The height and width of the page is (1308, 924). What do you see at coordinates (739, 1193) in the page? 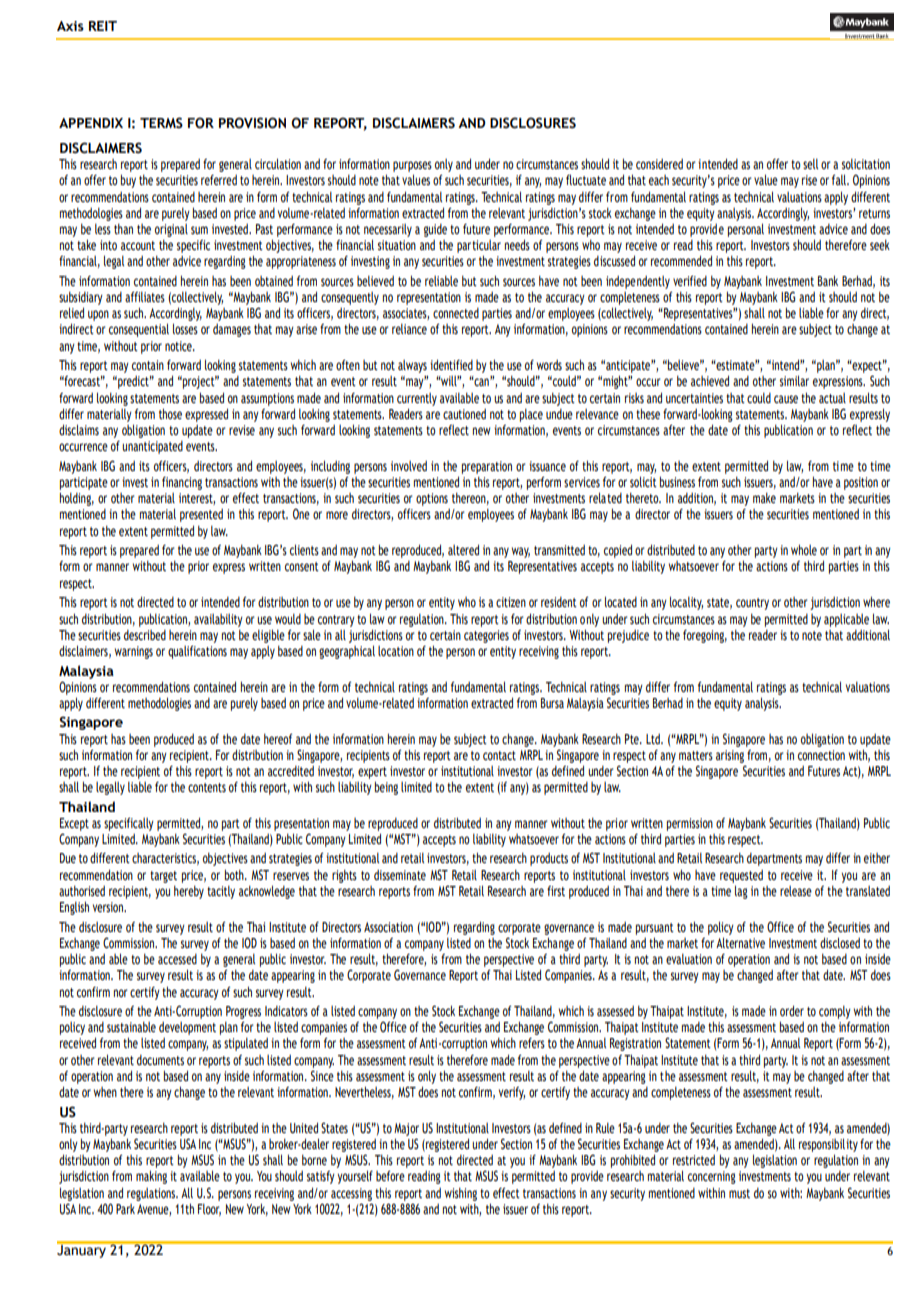
I see `must` at bounding box center [739, 1193].
